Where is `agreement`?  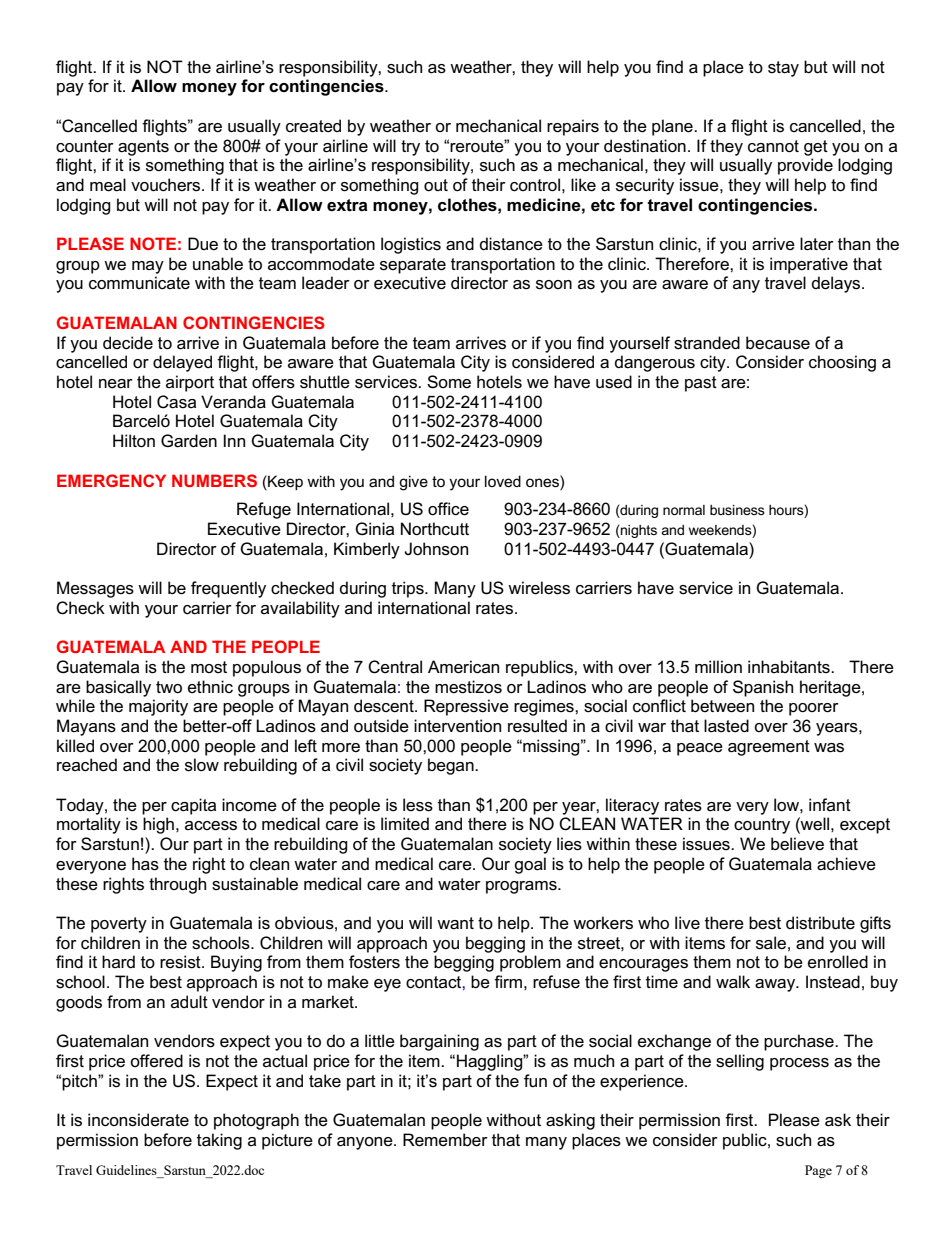
agreement is located at coordinates (769, 748).
